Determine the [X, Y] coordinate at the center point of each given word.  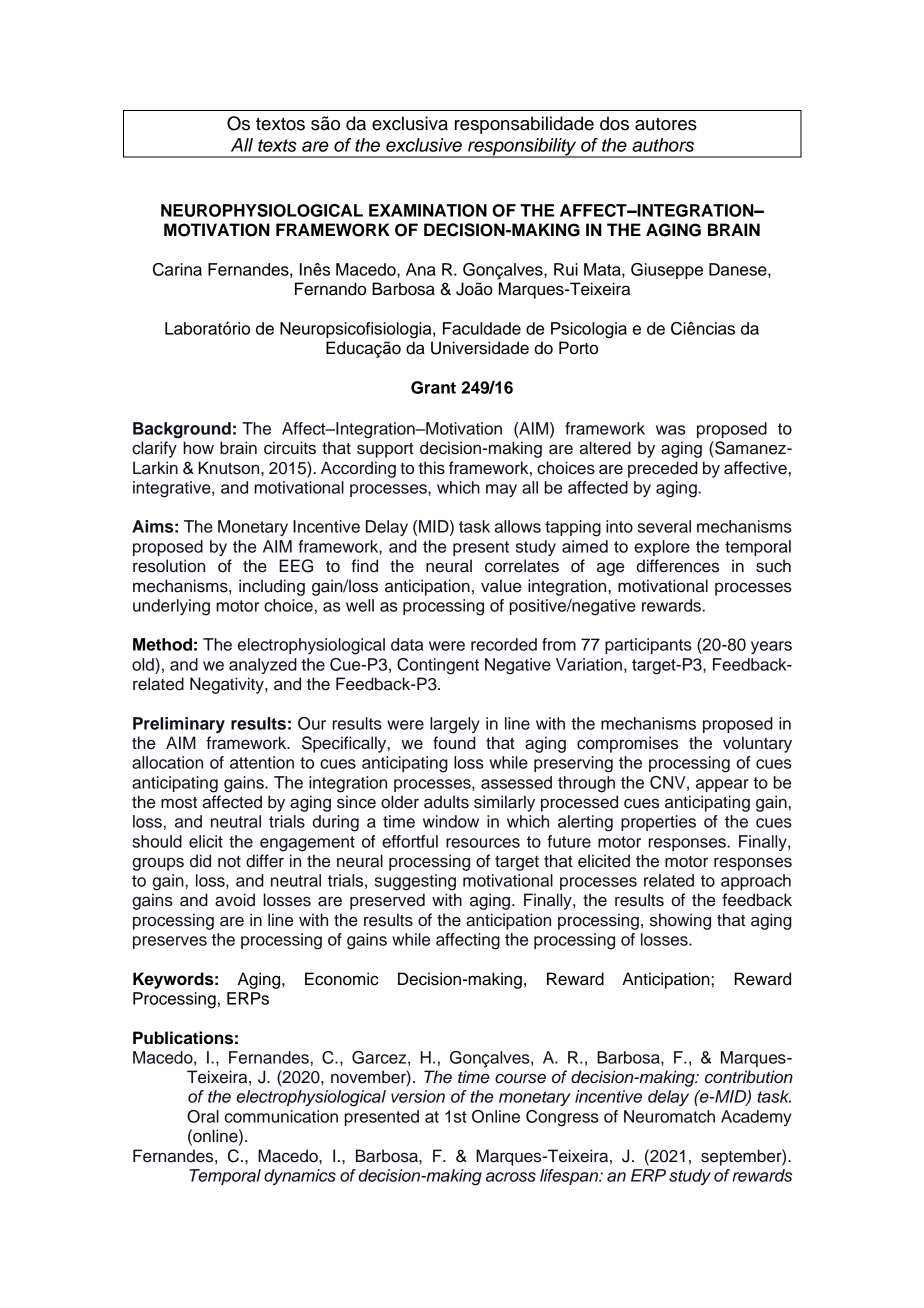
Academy [756, 1118]
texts [277, 145]
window [451, 821]
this [432, 468]
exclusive [424, 145]
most [179, 803]
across [511, 1177]
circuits [290, 448]
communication [281, 1116]
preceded [663, 469]
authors [663, 145]
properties [658, 823]
